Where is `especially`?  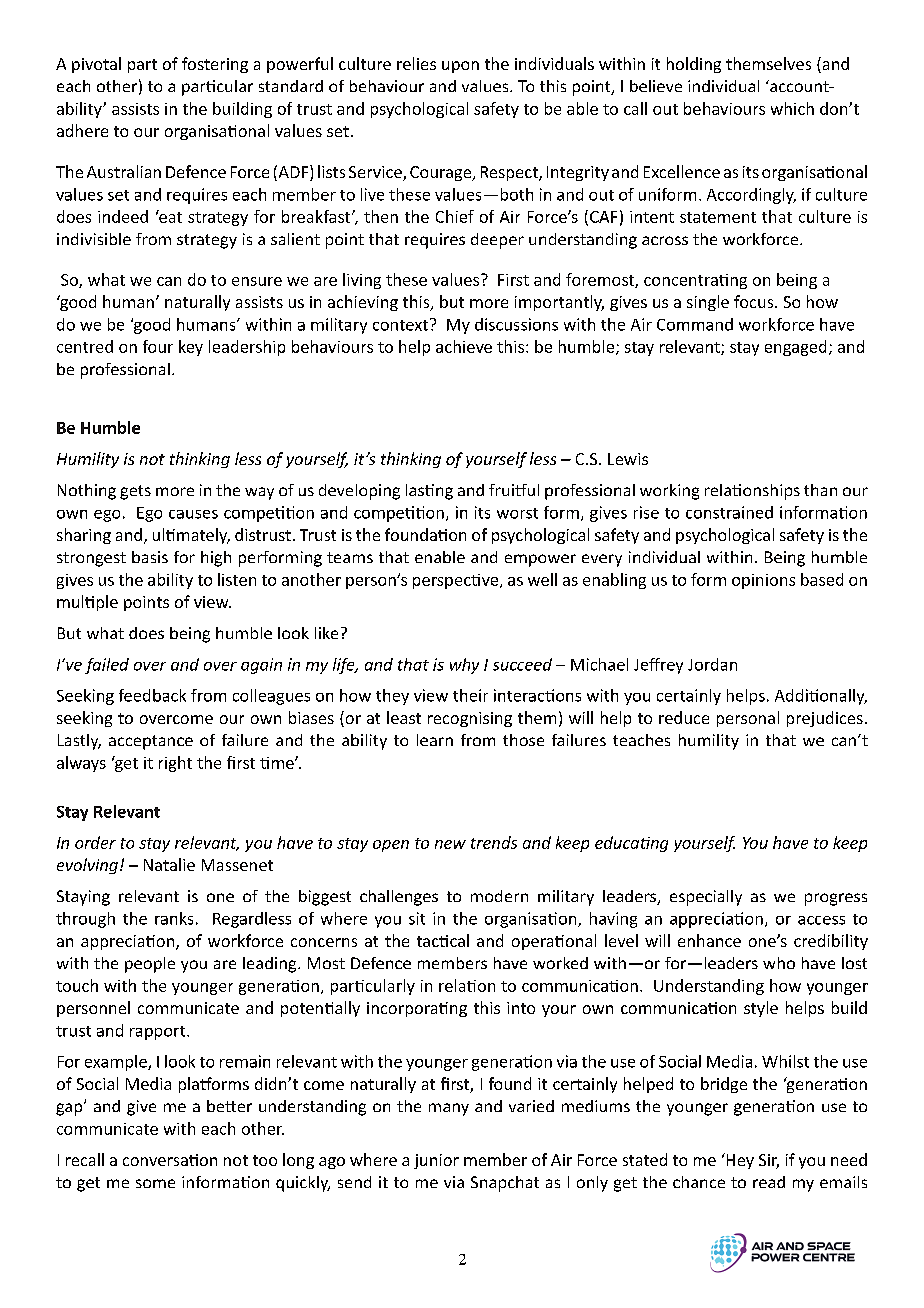 especially is located at coordinates (706, 898).
